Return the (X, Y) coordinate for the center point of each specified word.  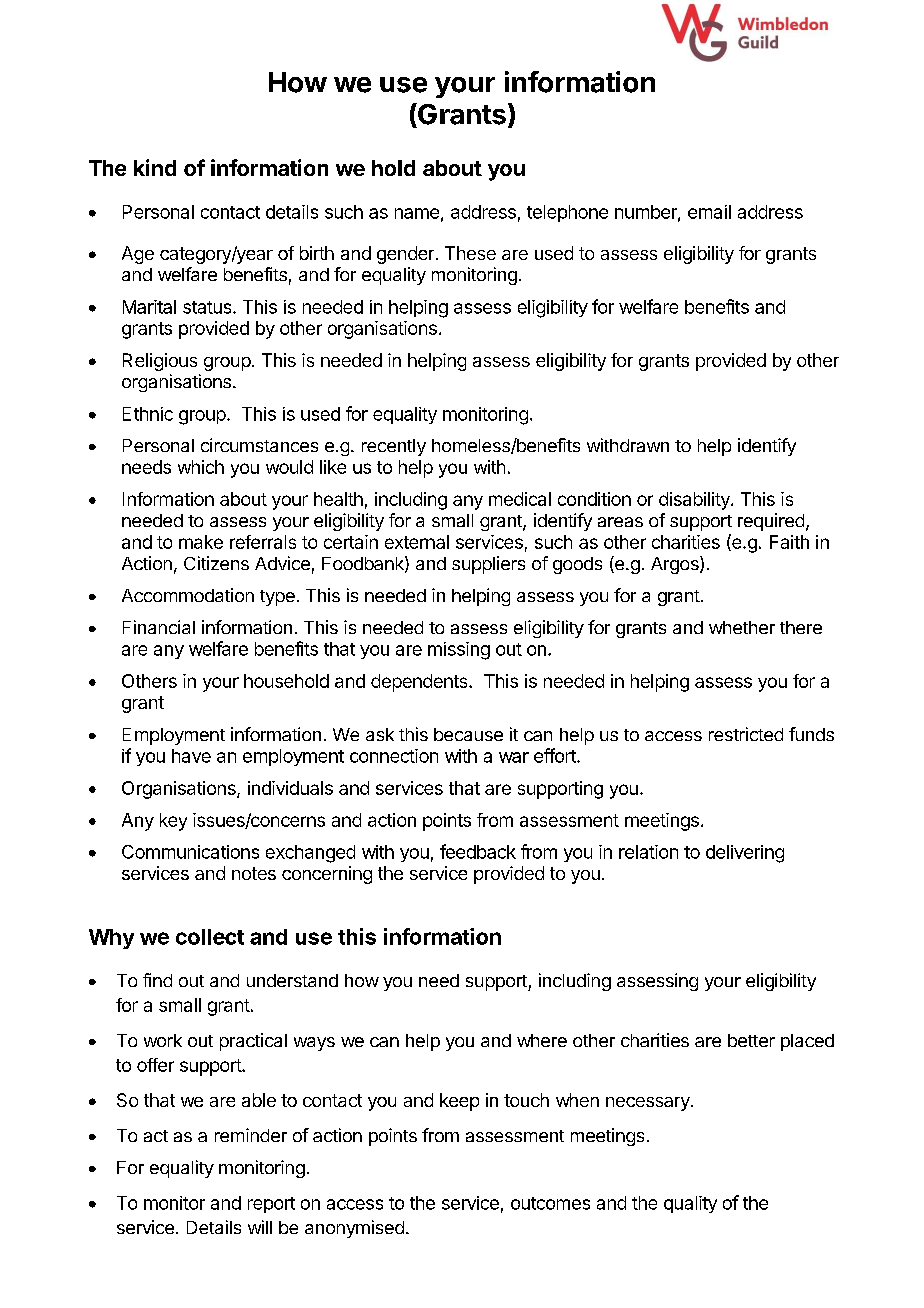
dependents (420, 683)
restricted (746, 734)
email (709, 212)
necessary (649, 1104)
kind (155, 167)
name (417, 213)
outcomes (550, 1203)
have (191, 756)
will (260, 1227)
